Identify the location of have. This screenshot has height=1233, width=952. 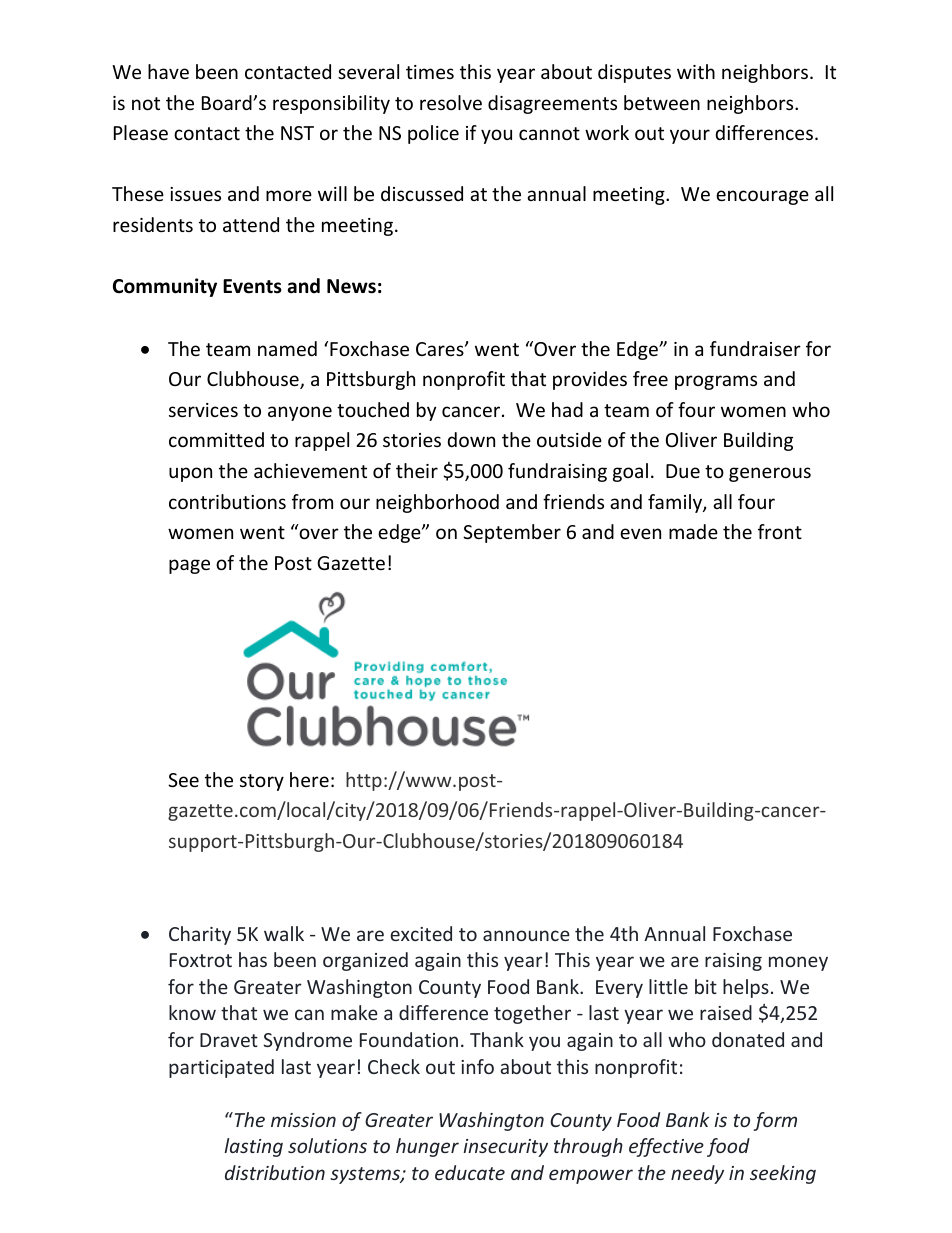
(168, 71).
